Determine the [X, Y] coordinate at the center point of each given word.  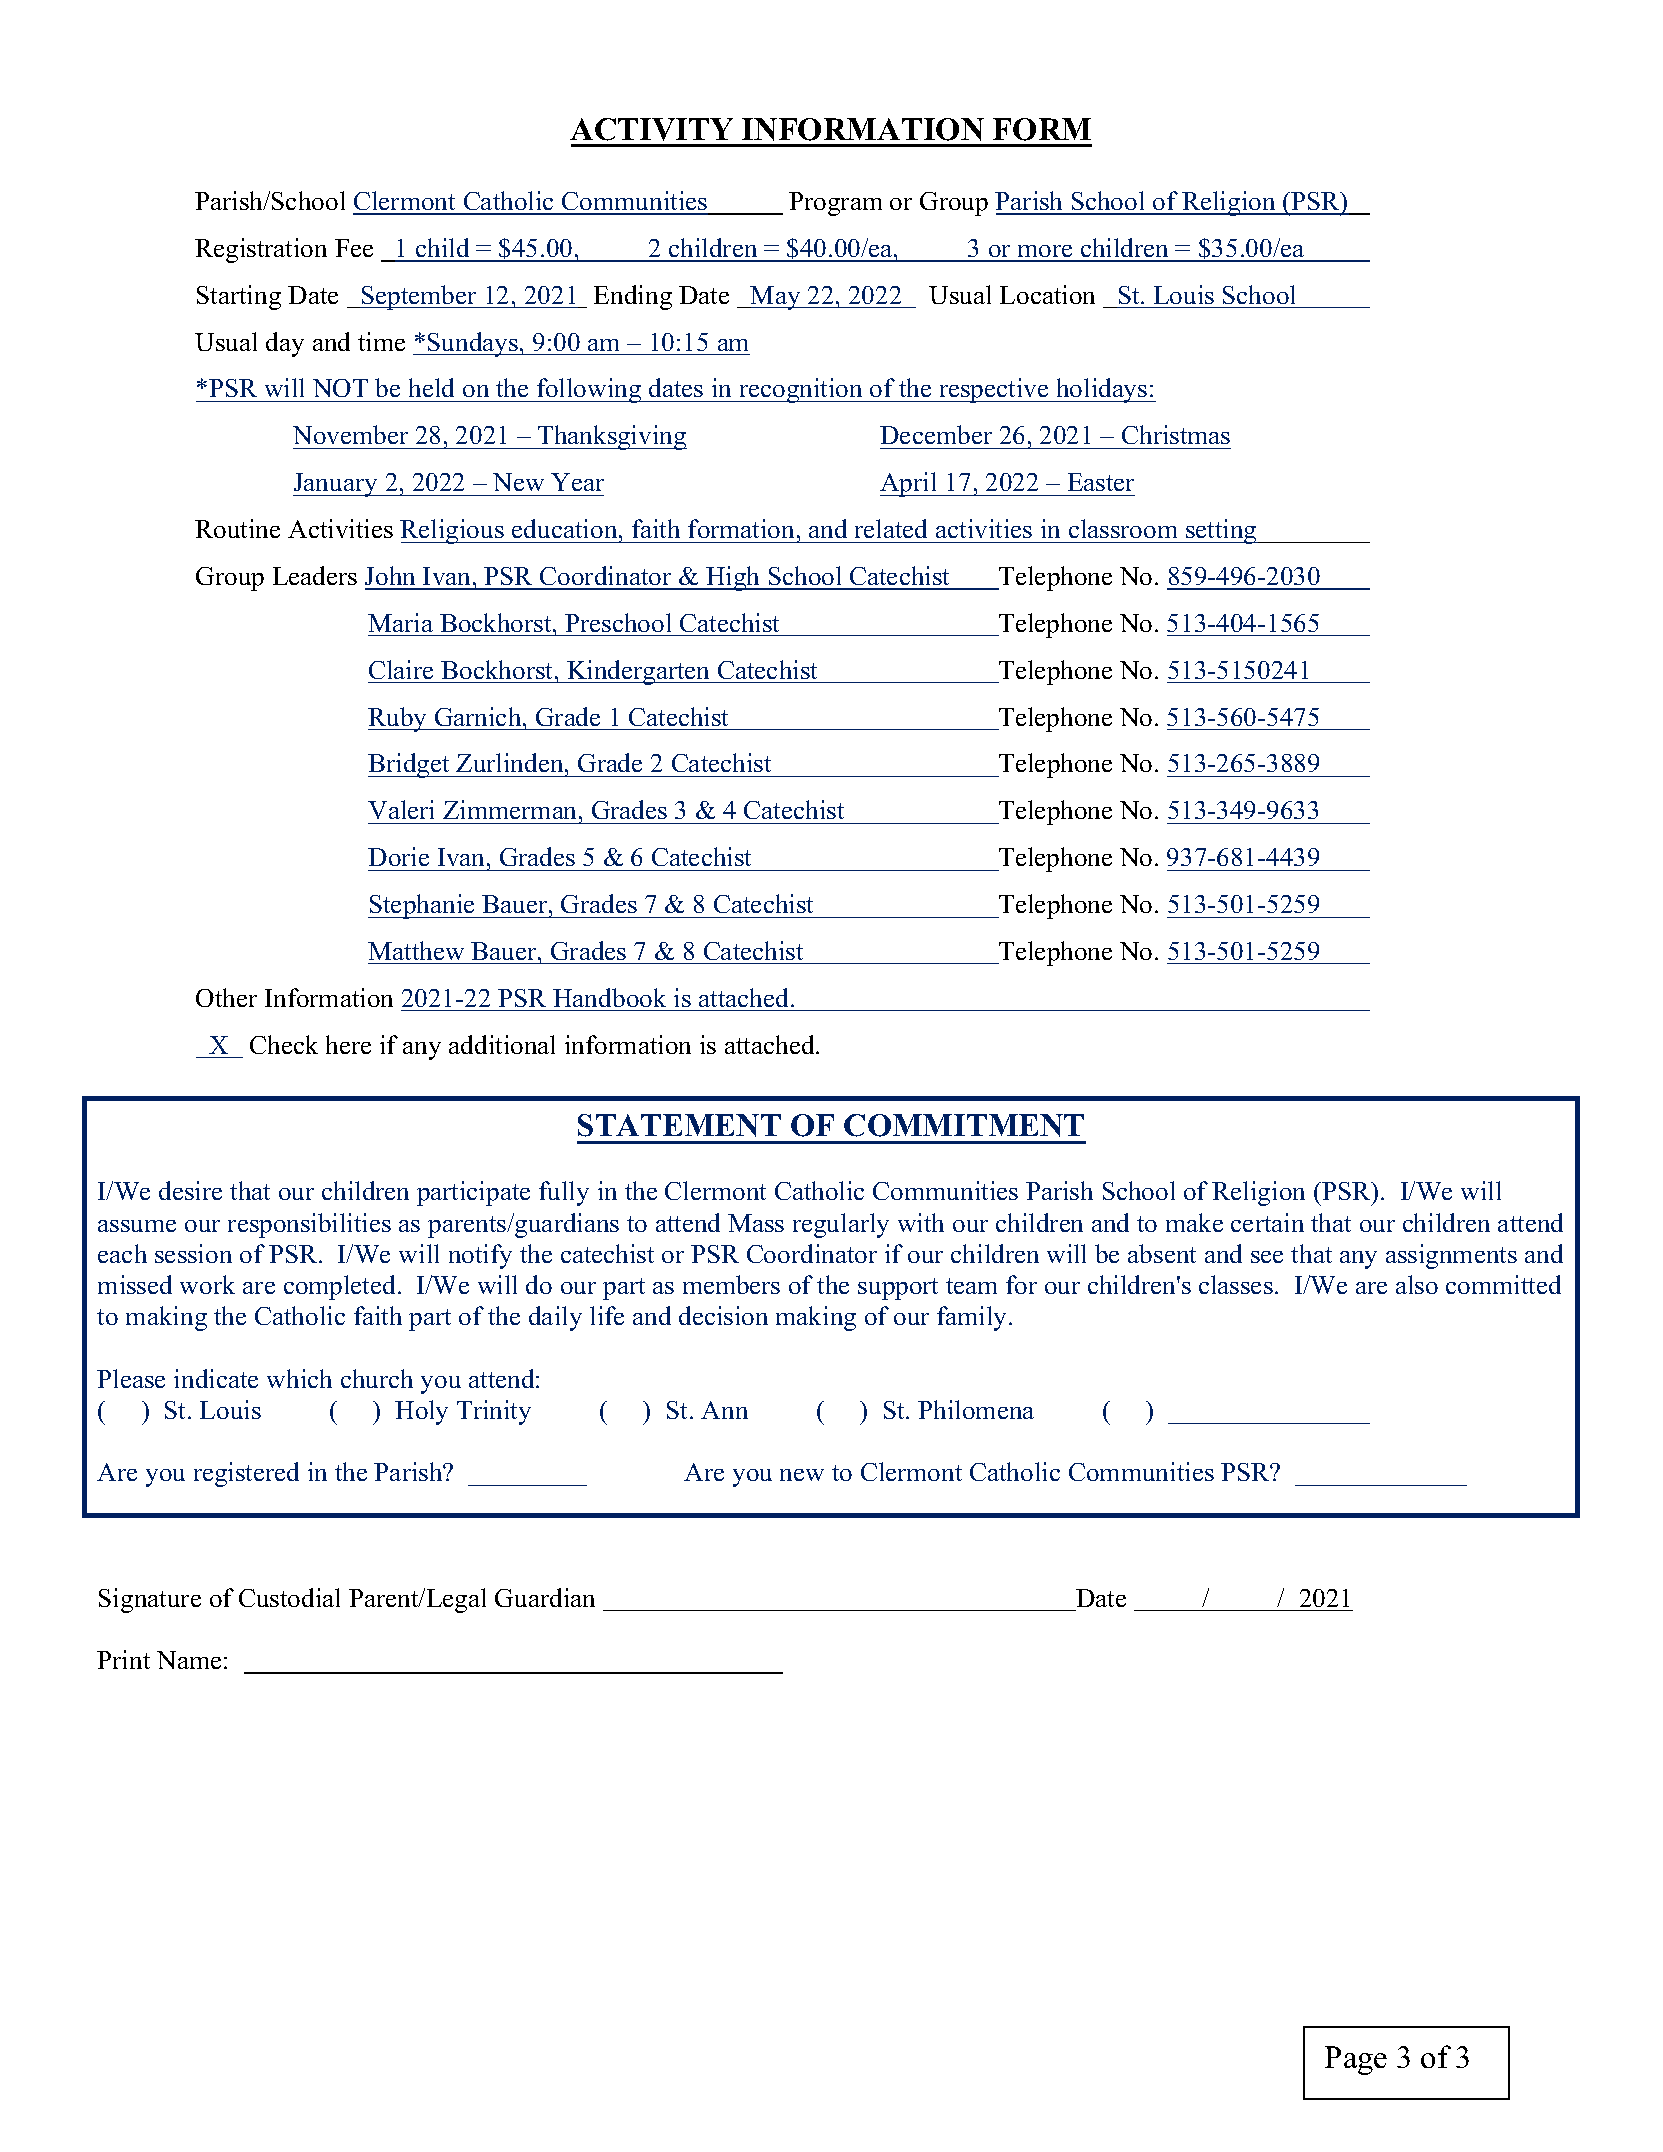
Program [835, 204]
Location [1047, 294]
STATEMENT [679, 1125]
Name [189, 1660]
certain [1267, 1222]
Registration [261, 250]
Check [284, 1044]
